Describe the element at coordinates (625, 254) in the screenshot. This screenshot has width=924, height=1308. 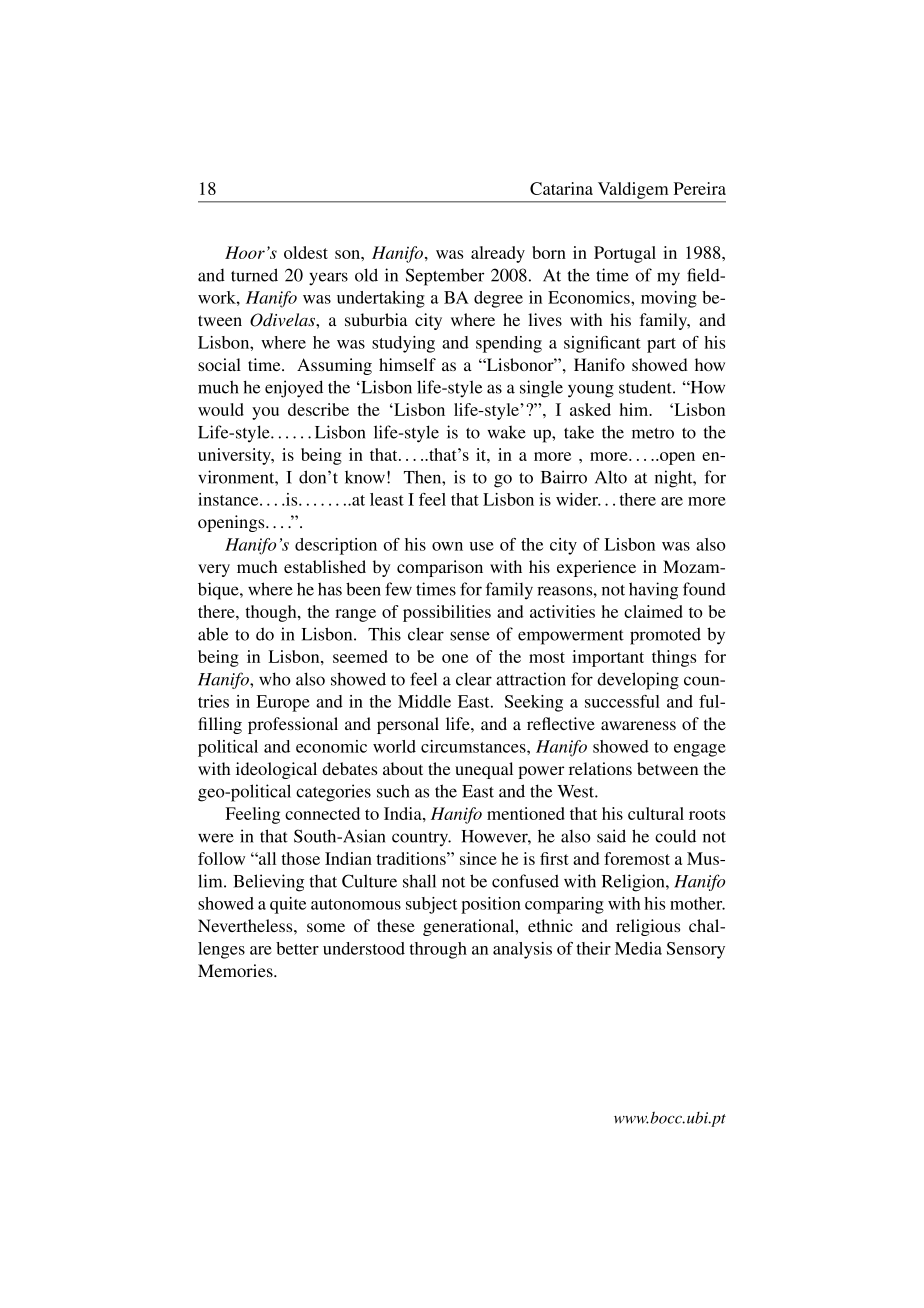
I see `Portugal` at that location.
